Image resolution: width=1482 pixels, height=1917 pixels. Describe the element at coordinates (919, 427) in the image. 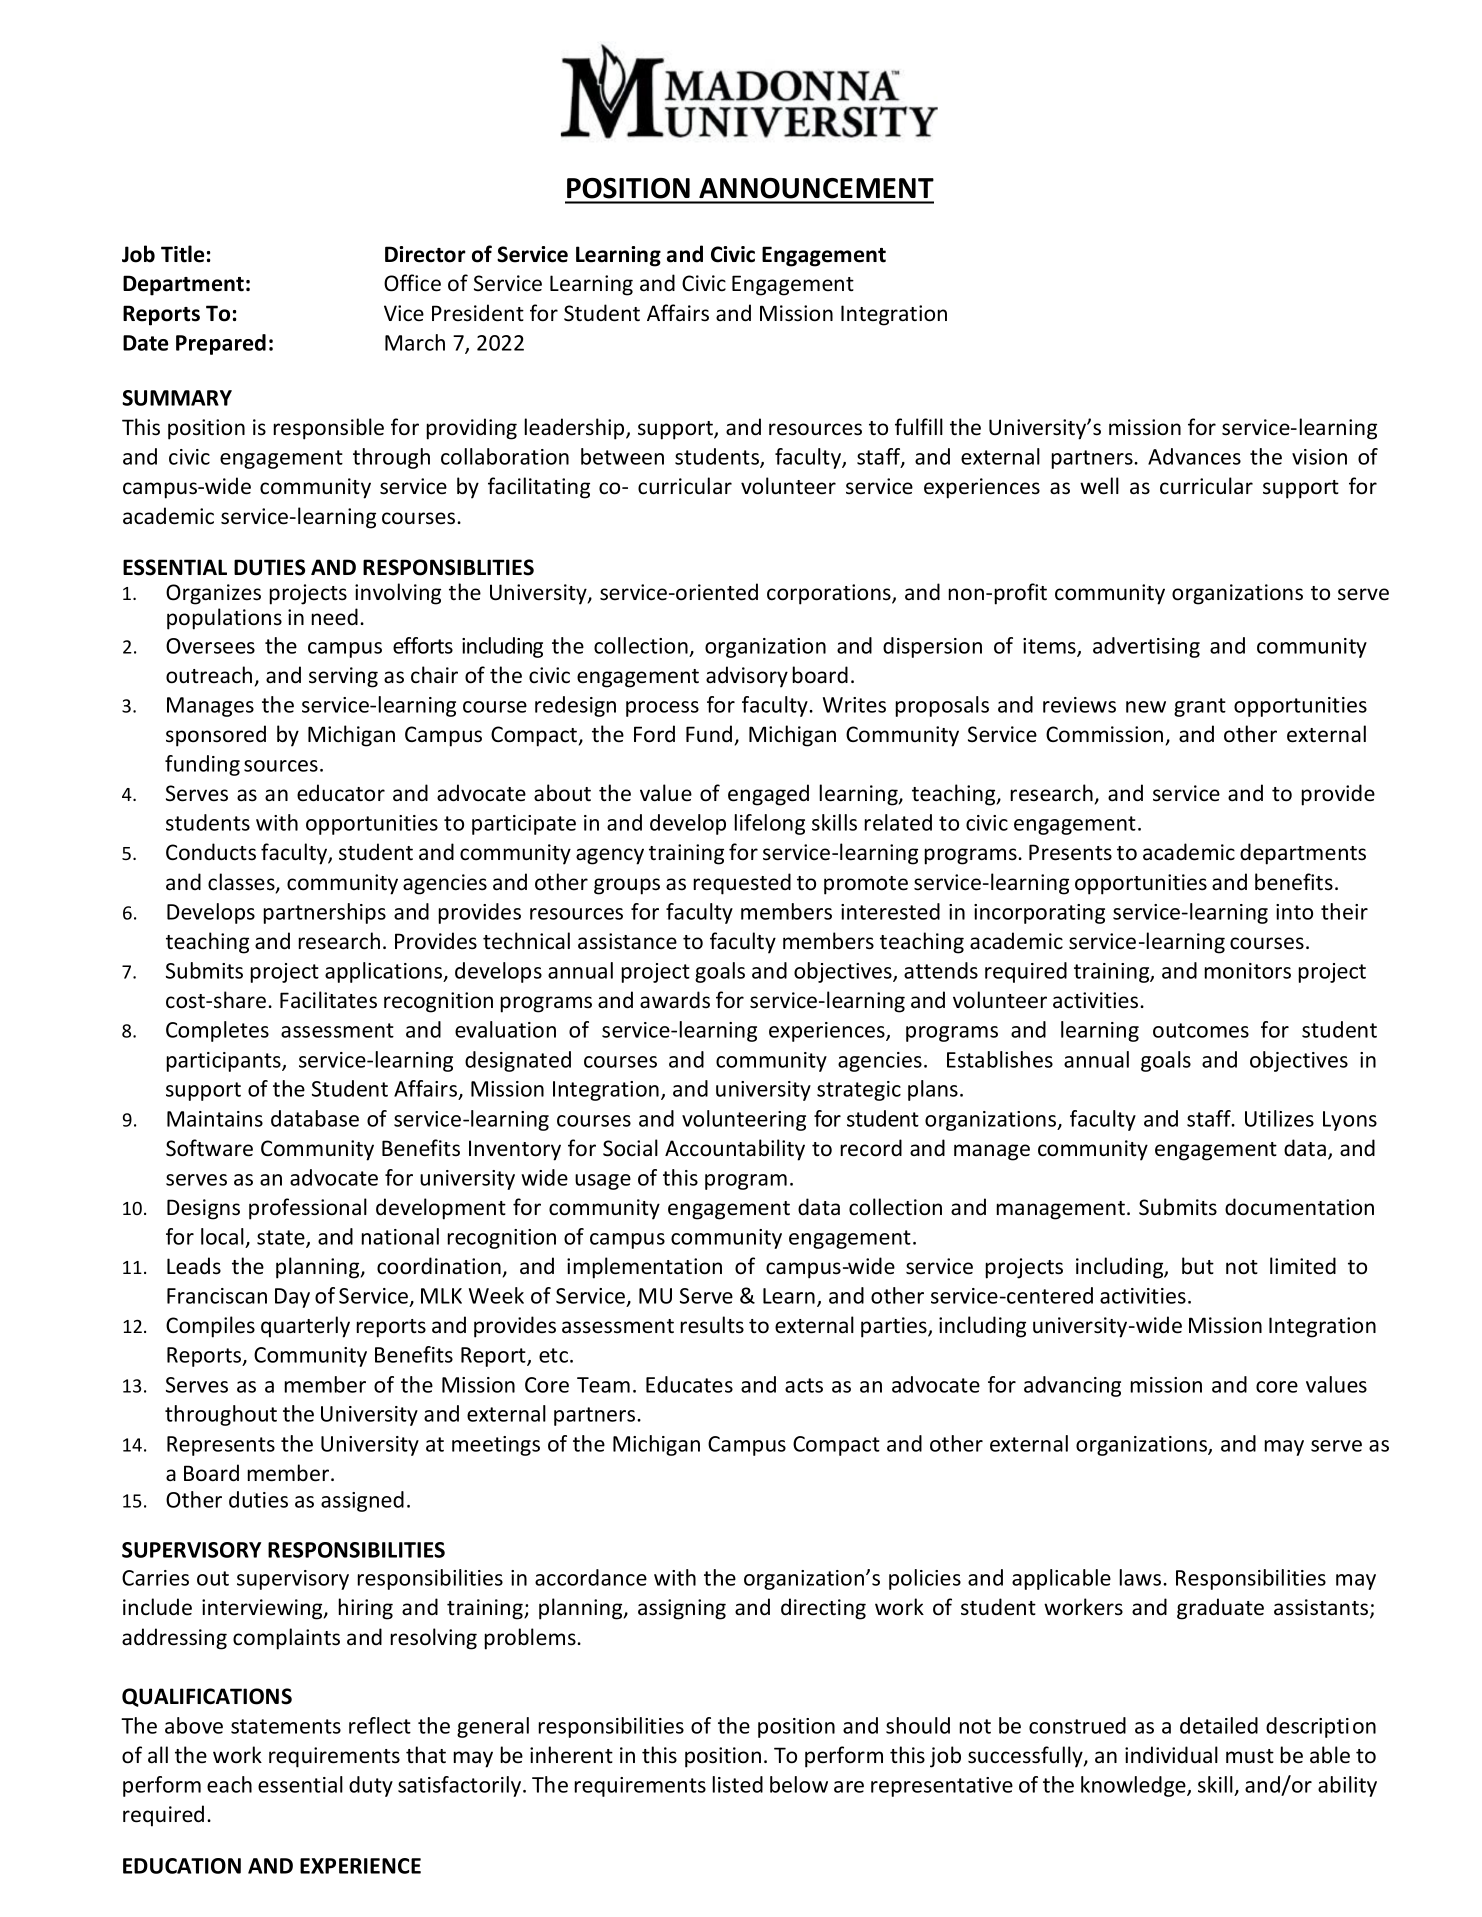

I see `fulfill` at that location.
